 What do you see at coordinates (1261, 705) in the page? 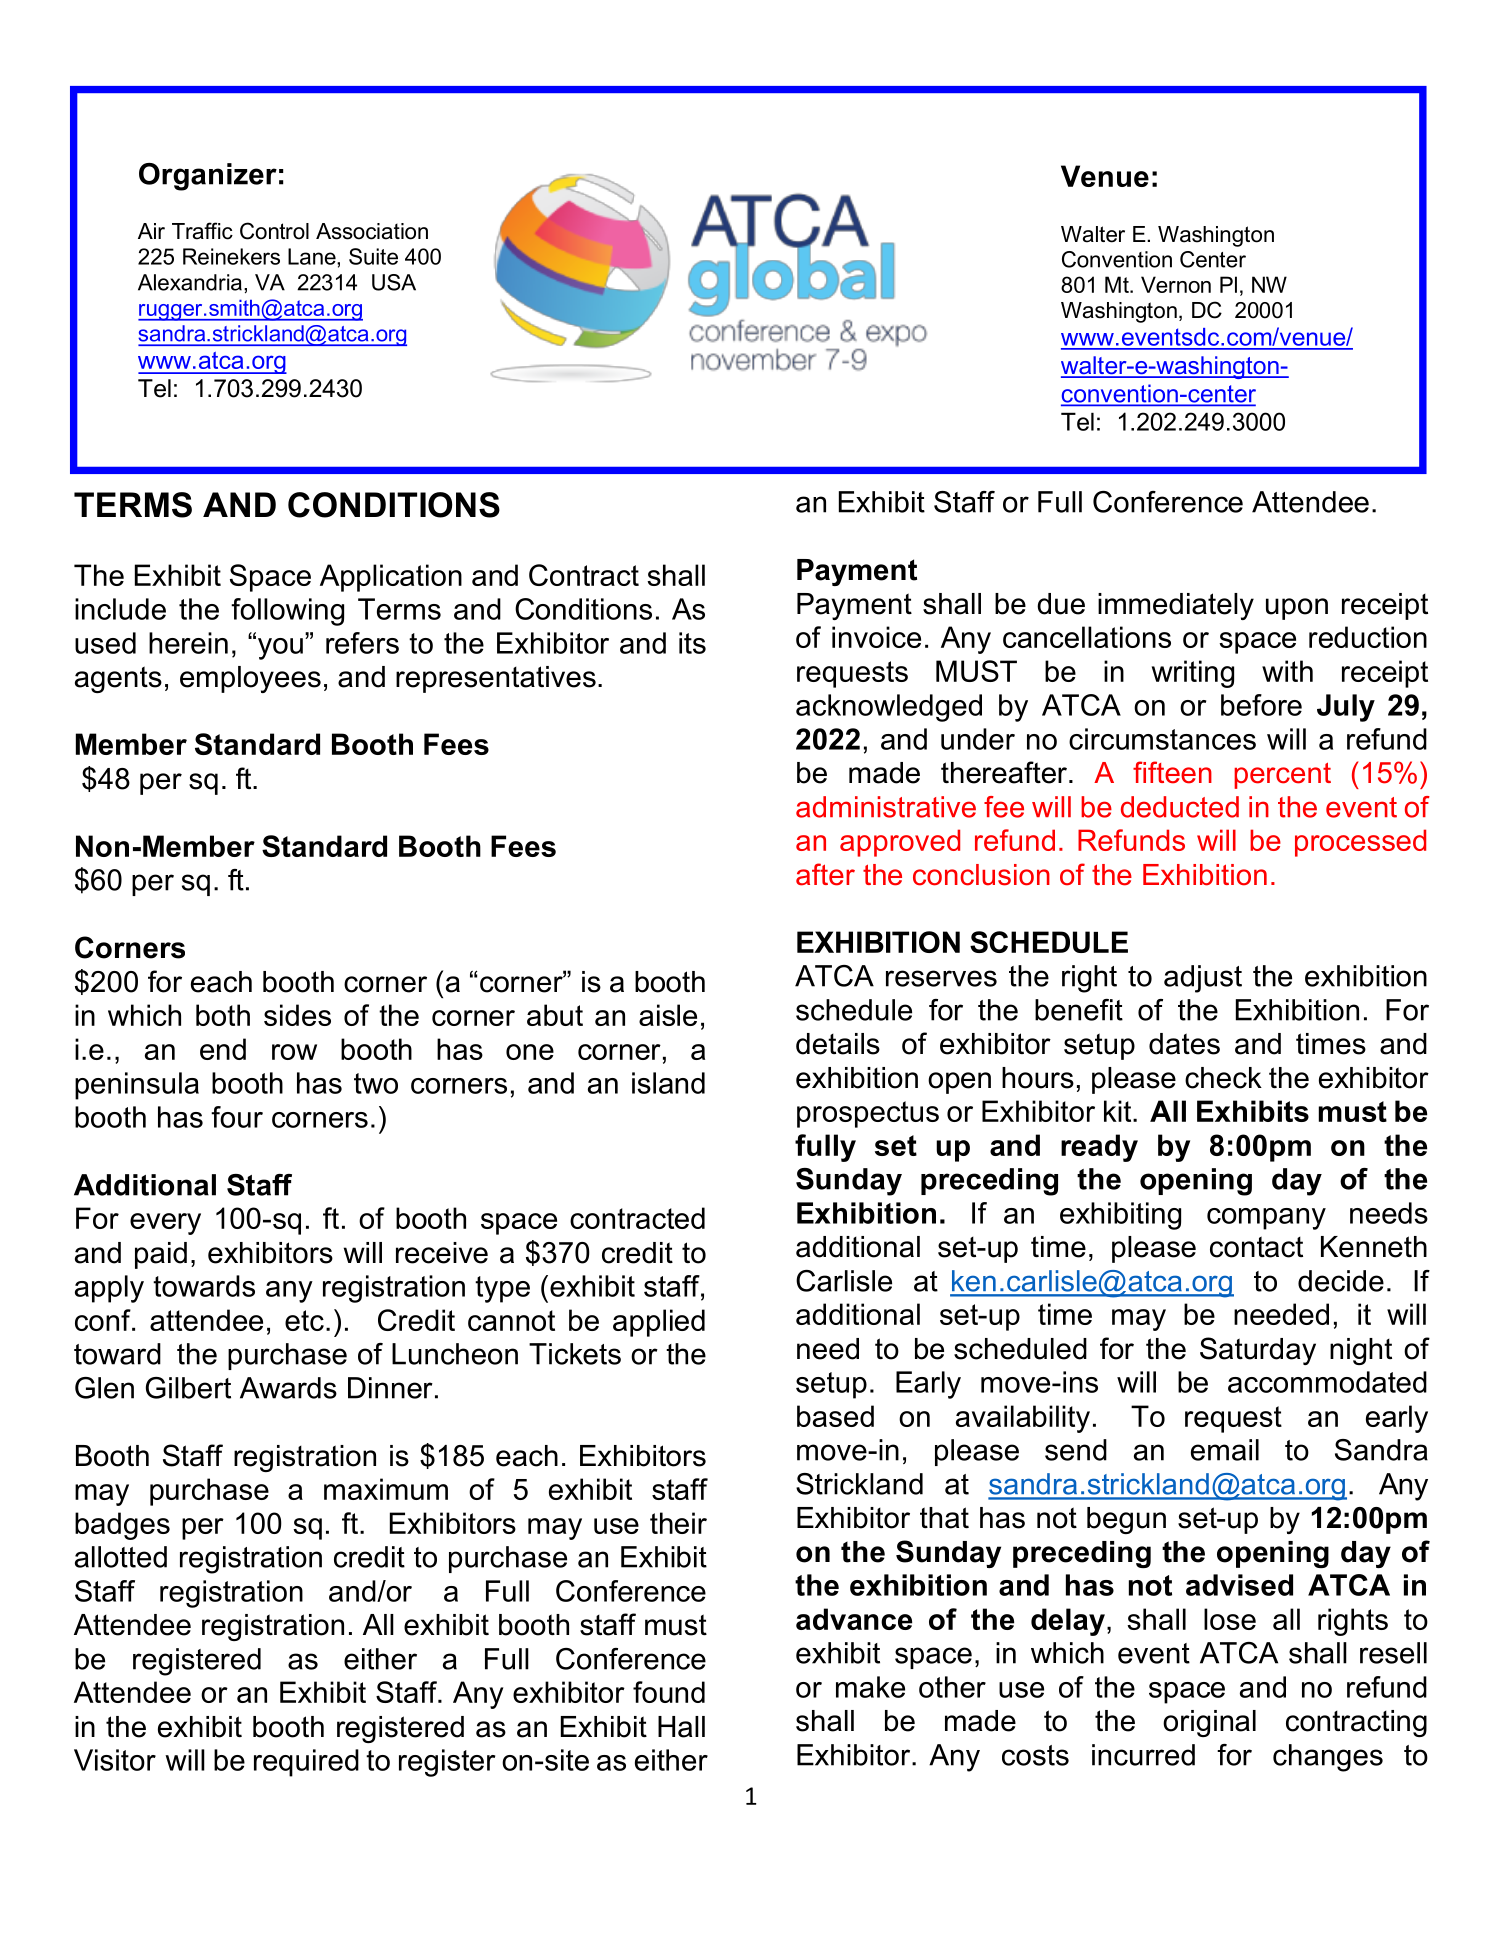
I see `before` at bounding box center [1261, 705].
